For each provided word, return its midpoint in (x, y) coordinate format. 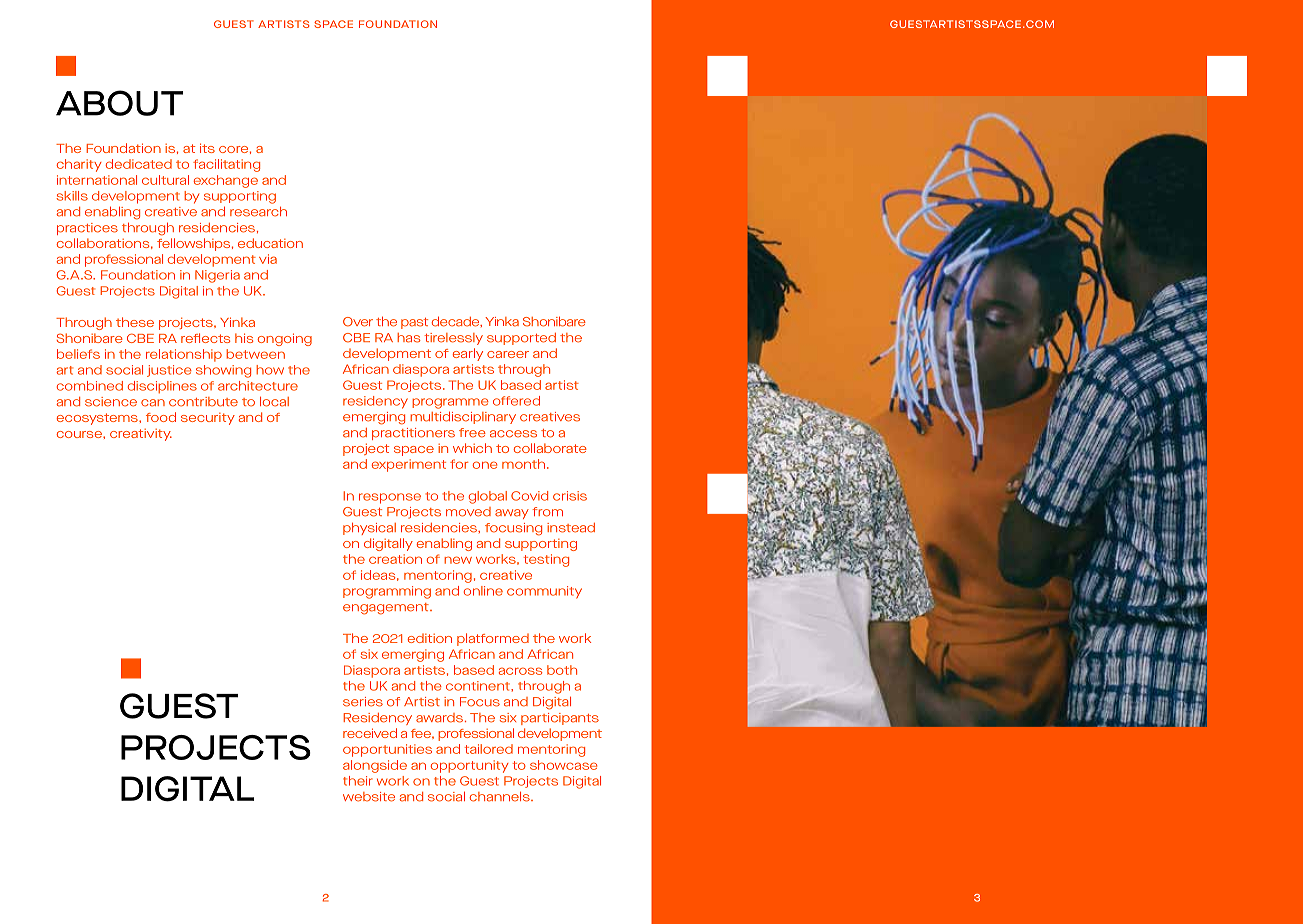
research (258, 212)
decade (457, 321)
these (135, 322)
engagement (387, 609)
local (274, 402)
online (483, 591)
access (513, 434)
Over (358, 322)
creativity (141, 435)
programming (387, 592)
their (358, 781)
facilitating (226, 165)
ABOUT (119, 103)
